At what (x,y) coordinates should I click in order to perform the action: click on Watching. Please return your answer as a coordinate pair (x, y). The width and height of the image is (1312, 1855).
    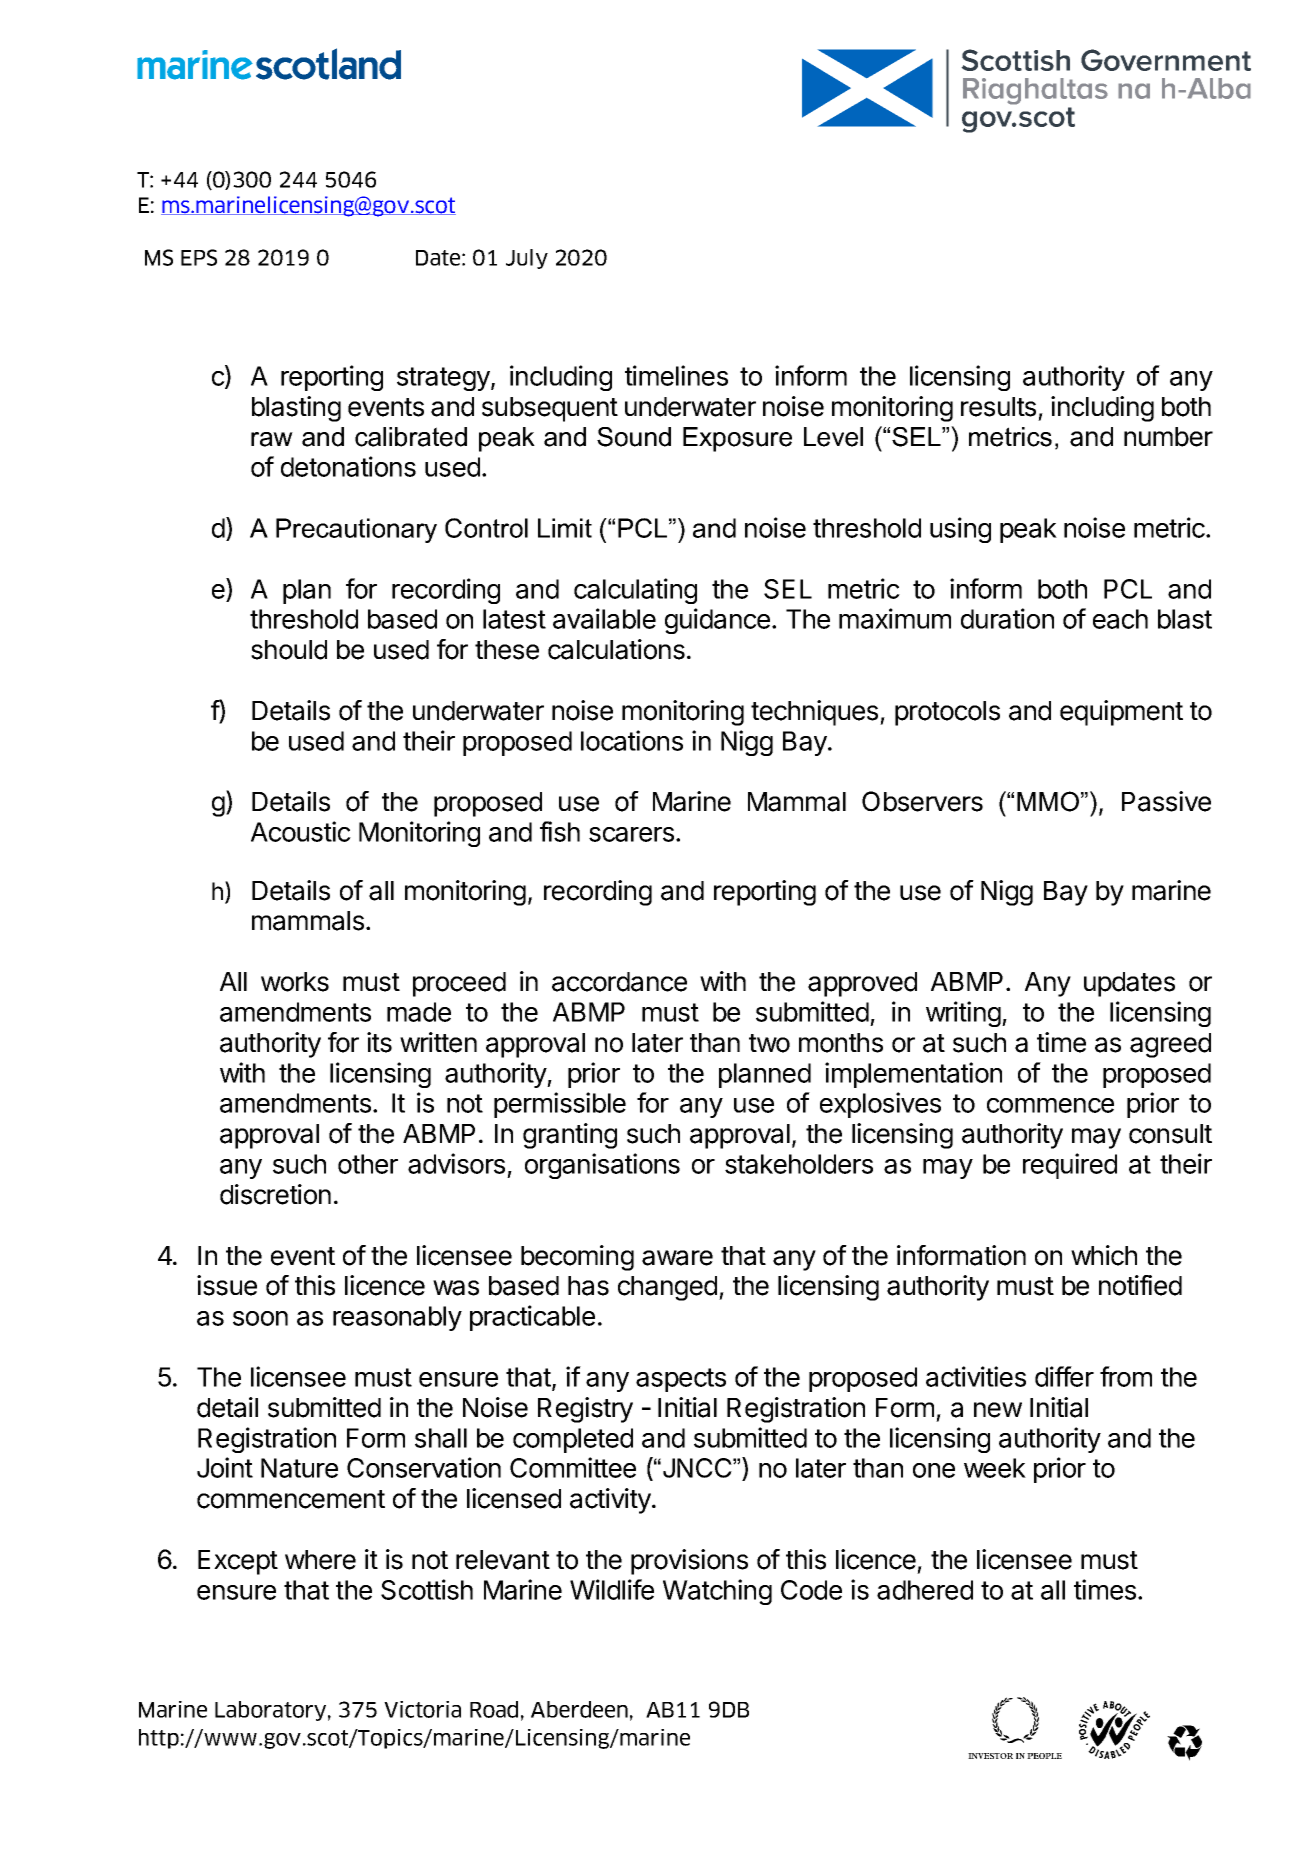
    Looking at the image, I should click on (717, 1592).
